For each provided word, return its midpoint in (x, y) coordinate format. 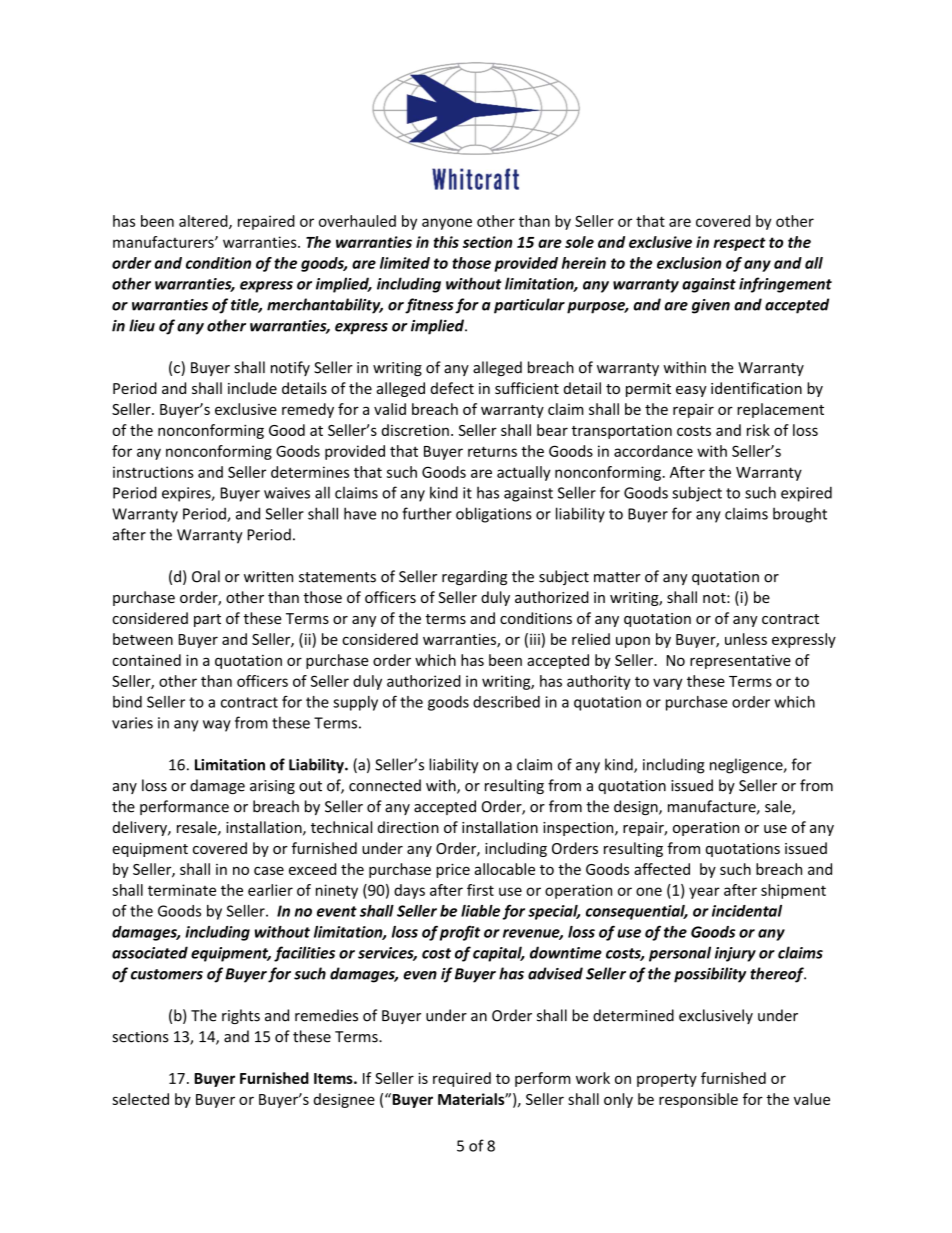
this (446, 242)
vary (668, 684)
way (217, 726)
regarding (474, 577)
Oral (206, 576)
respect (740, 244)
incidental (747, 911)
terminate (182, 890)
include (252, 388)
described (506, 702)
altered (204, 222)
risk (758, 430)
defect (452, 388)
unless (746, 639)
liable (480, 911)
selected (140, 1099)
